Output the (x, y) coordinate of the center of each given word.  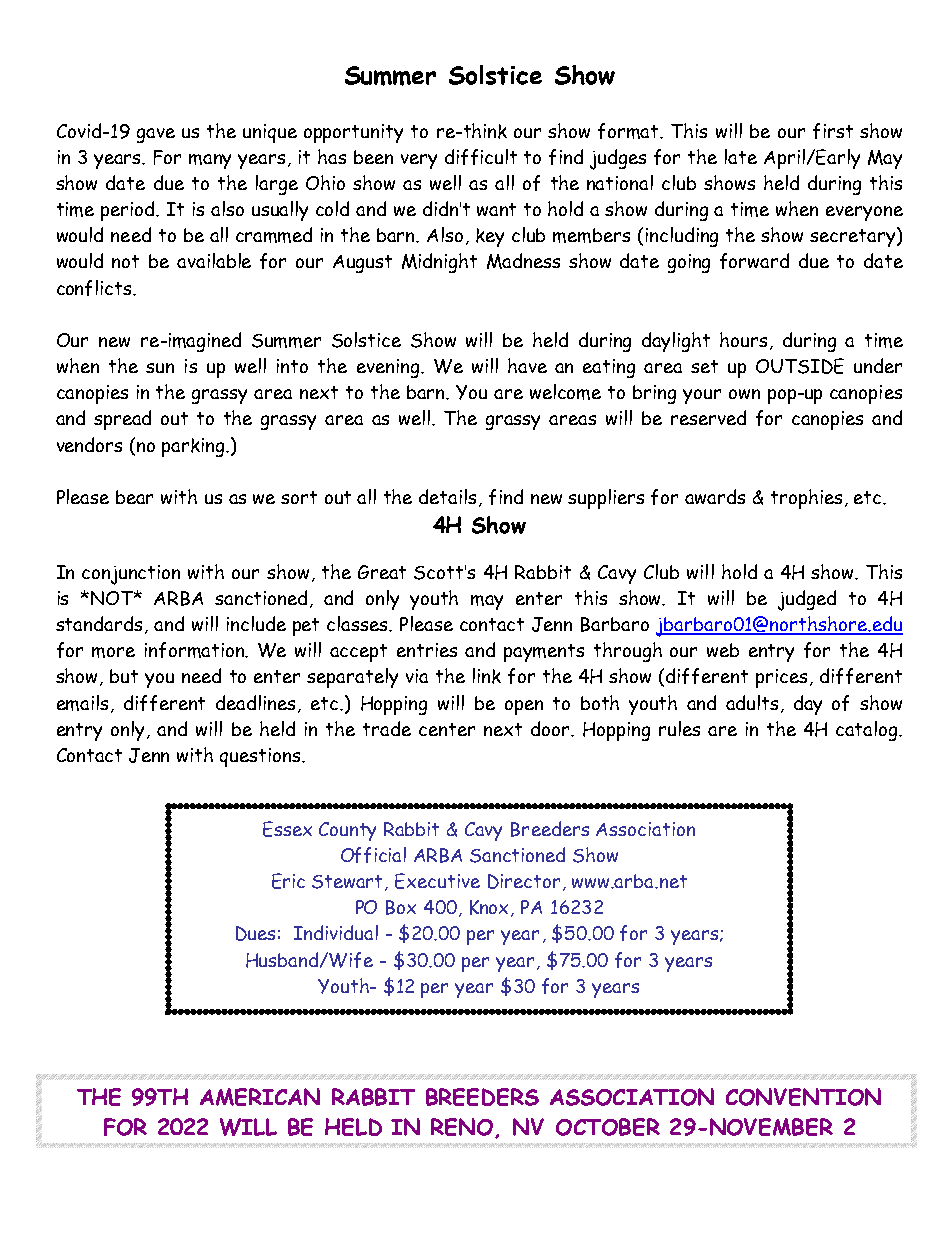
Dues (255, 933)
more (113, 652)
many (210, 161)
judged (807, 600)
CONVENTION (803, 1097)
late (741, 156)
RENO (463, 1128)
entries (427, 650)
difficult (481, 157)
